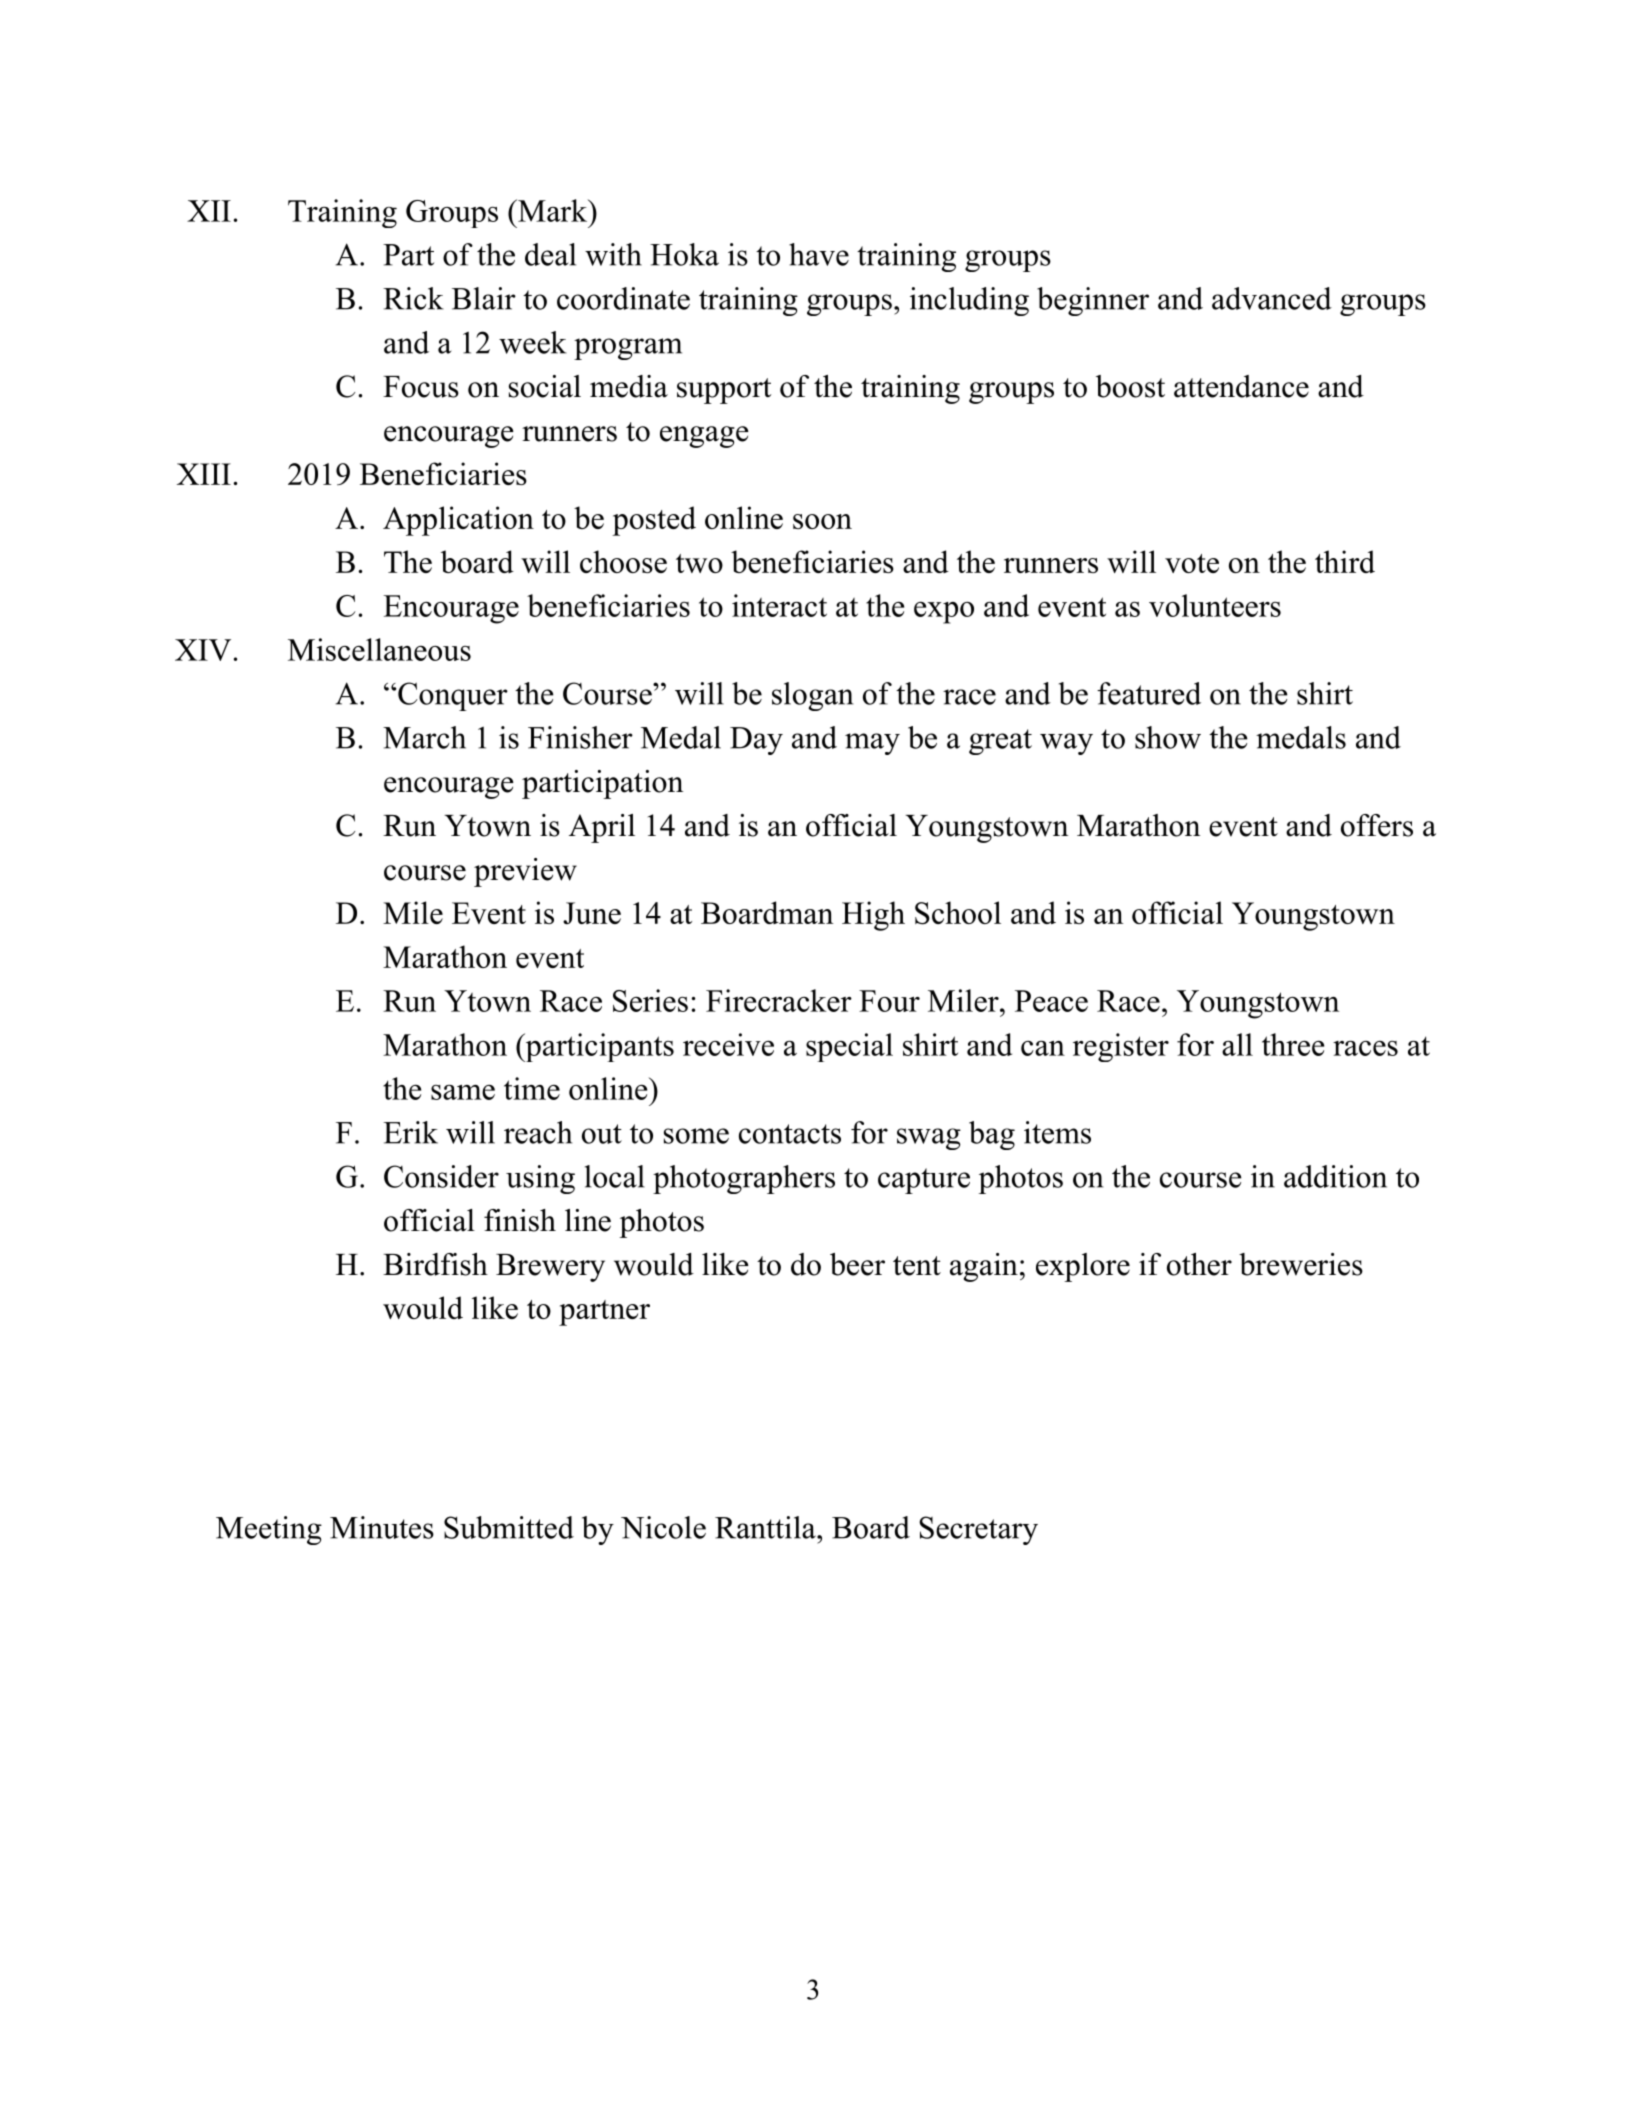 The height and width of the image is (2107, 1628). What do you see at coordinates (441, 1176) in the image?
I see `Consider` at bounding box center [441, 1176].
